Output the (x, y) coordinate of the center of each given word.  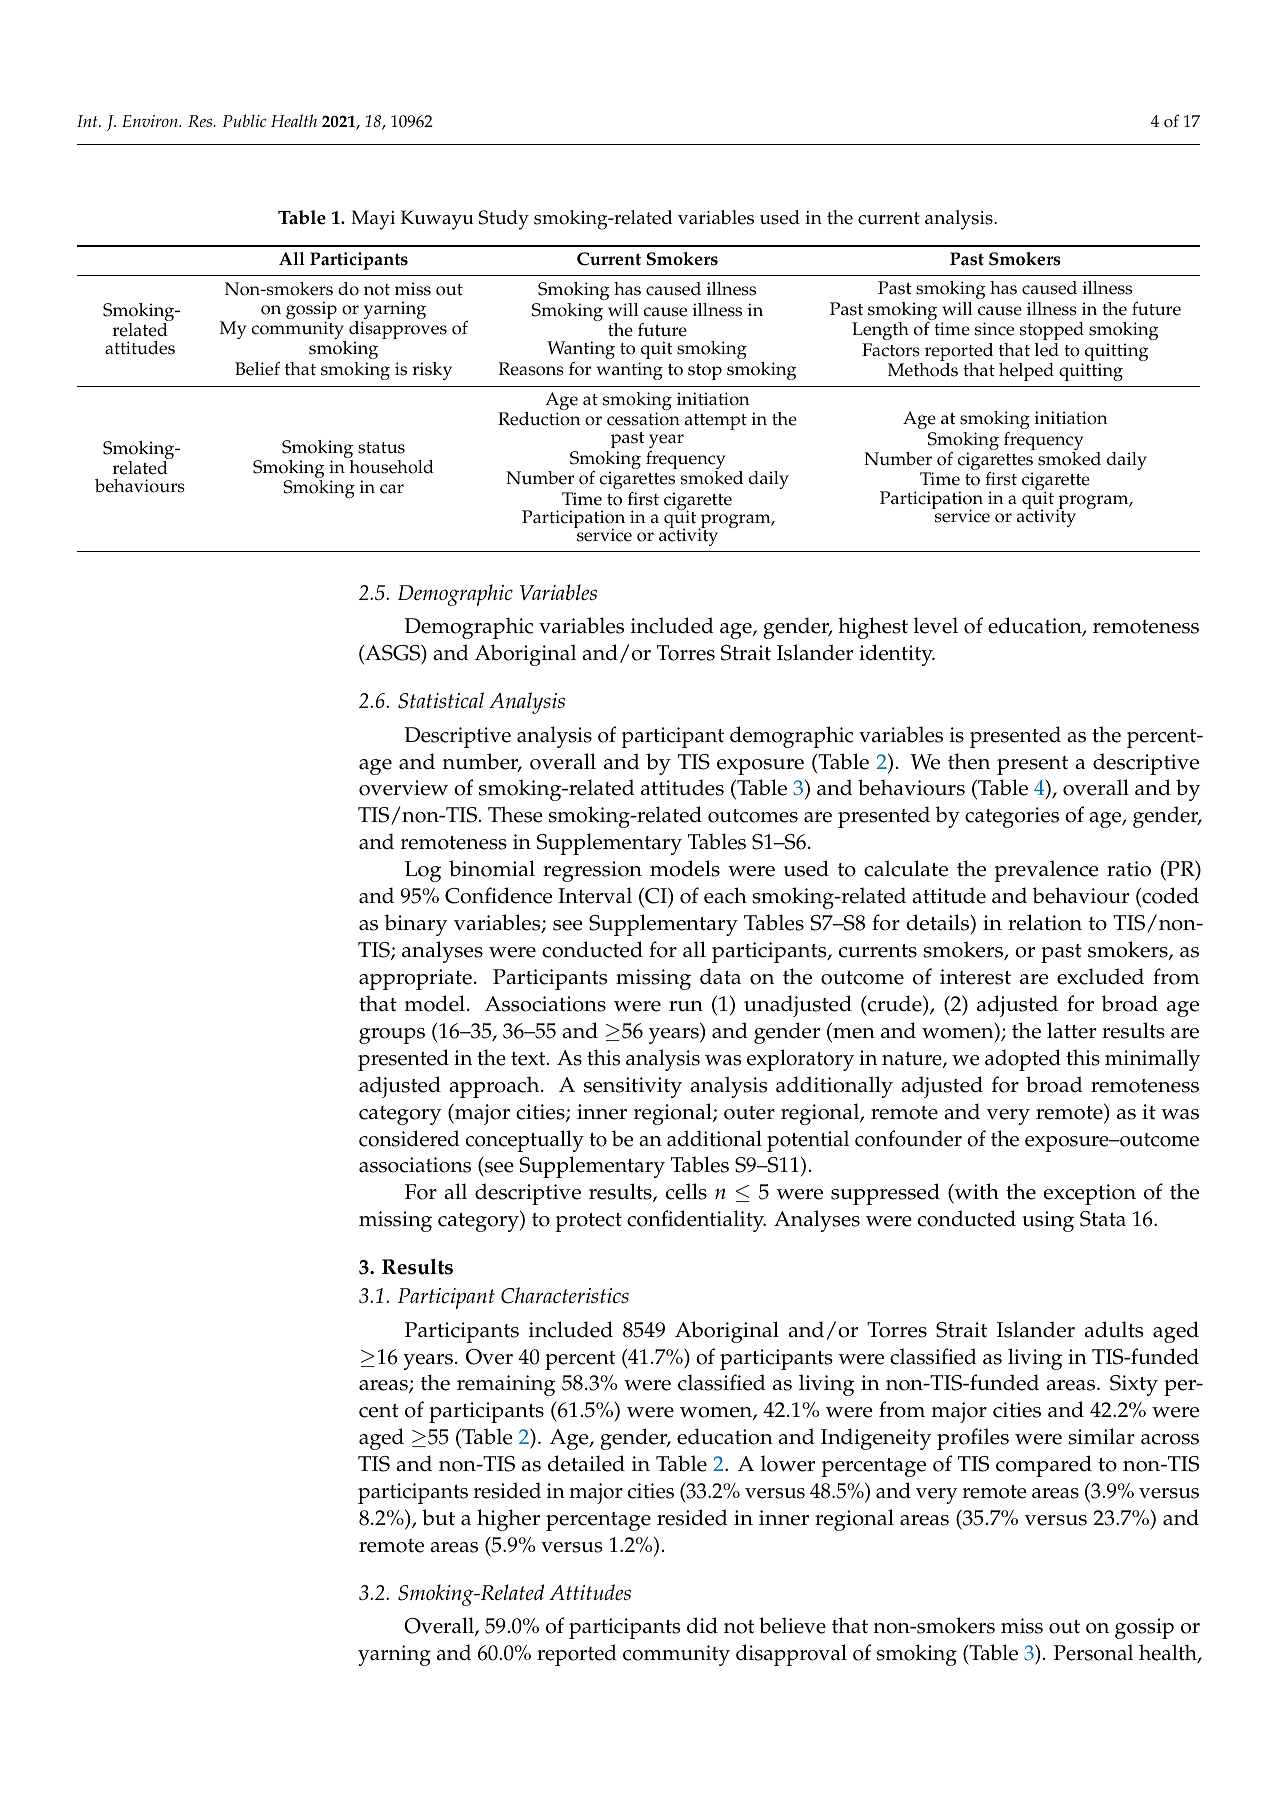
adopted (1023, 1060)
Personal (1093, 1652)
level (936, 625)
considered (409, 1138)
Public (244, 120)
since (994, 329)
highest (873, 628)
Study (504, 220)
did (702, 1625)
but (438, 1517)
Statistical (441, 700)
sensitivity (633, 1087)
